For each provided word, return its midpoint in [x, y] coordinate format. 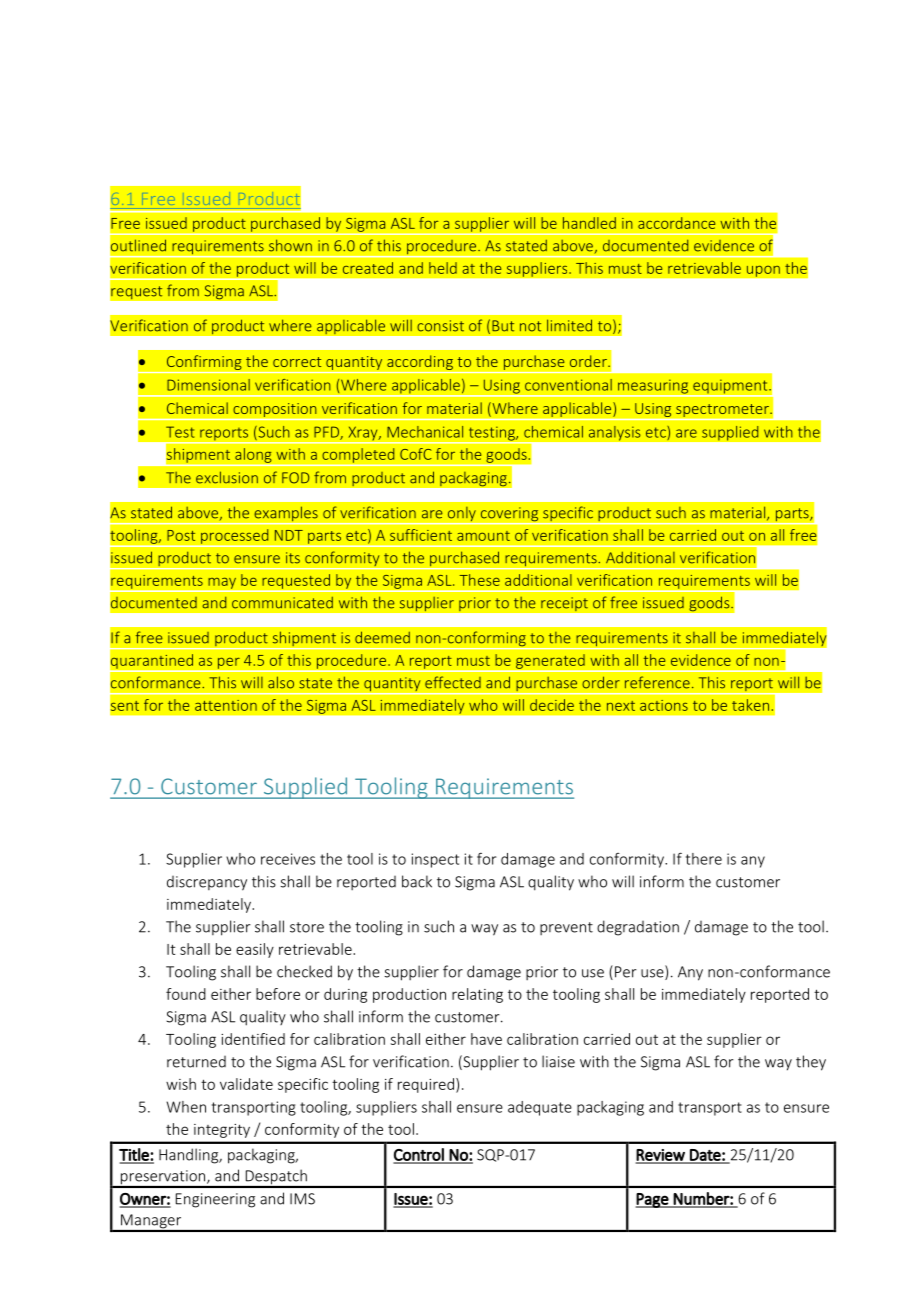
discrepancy [207, 883]
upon [763, 271]
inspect [435, 860]
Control [419, 1155]
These [480, 580]
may [222, 584]
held [443, 268]
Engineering [215, 1200]
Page [653, 1200]
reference [657, 682]
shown [290, 245]
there [704, 859]
